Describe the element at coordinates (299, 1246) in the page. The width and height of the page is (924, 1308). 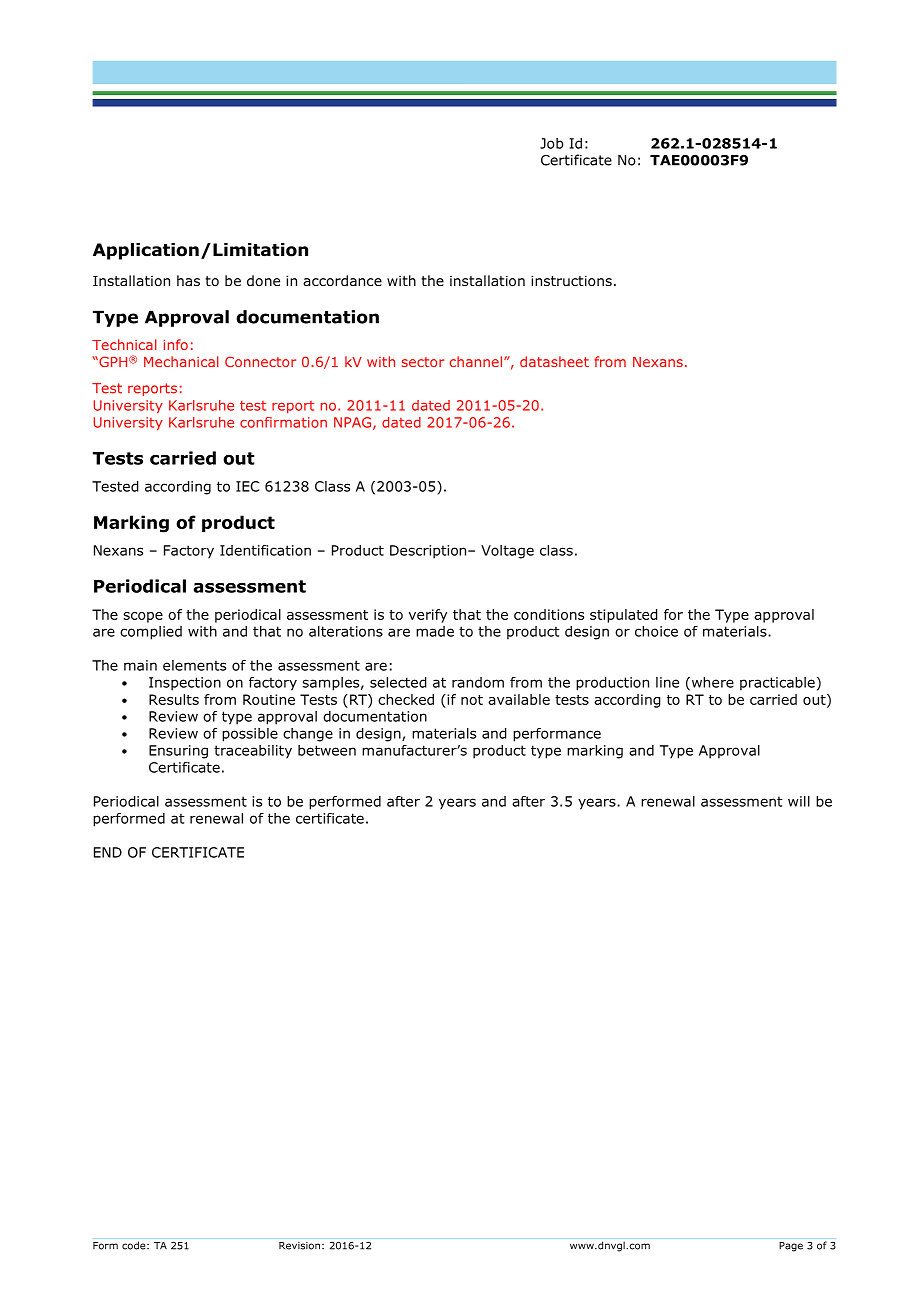
I see `Revision` at that location.
